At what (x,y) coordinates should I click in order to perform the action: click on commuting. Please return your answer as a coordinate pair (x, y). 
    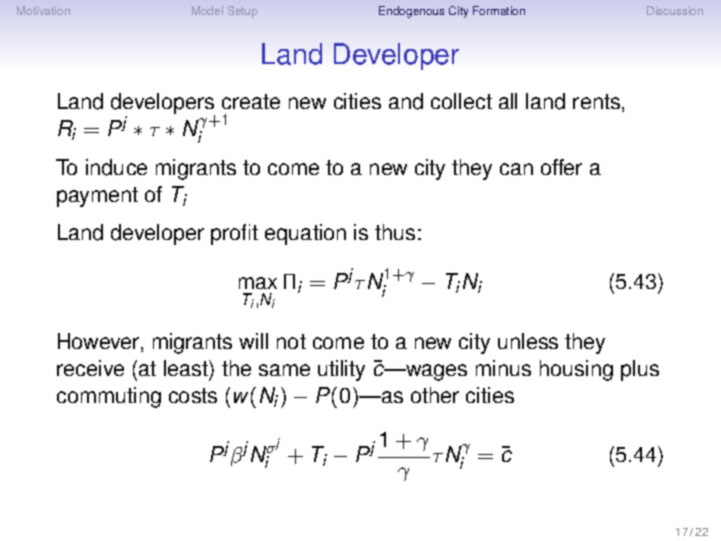
    Looking at the image, I should click on (109, 397).
